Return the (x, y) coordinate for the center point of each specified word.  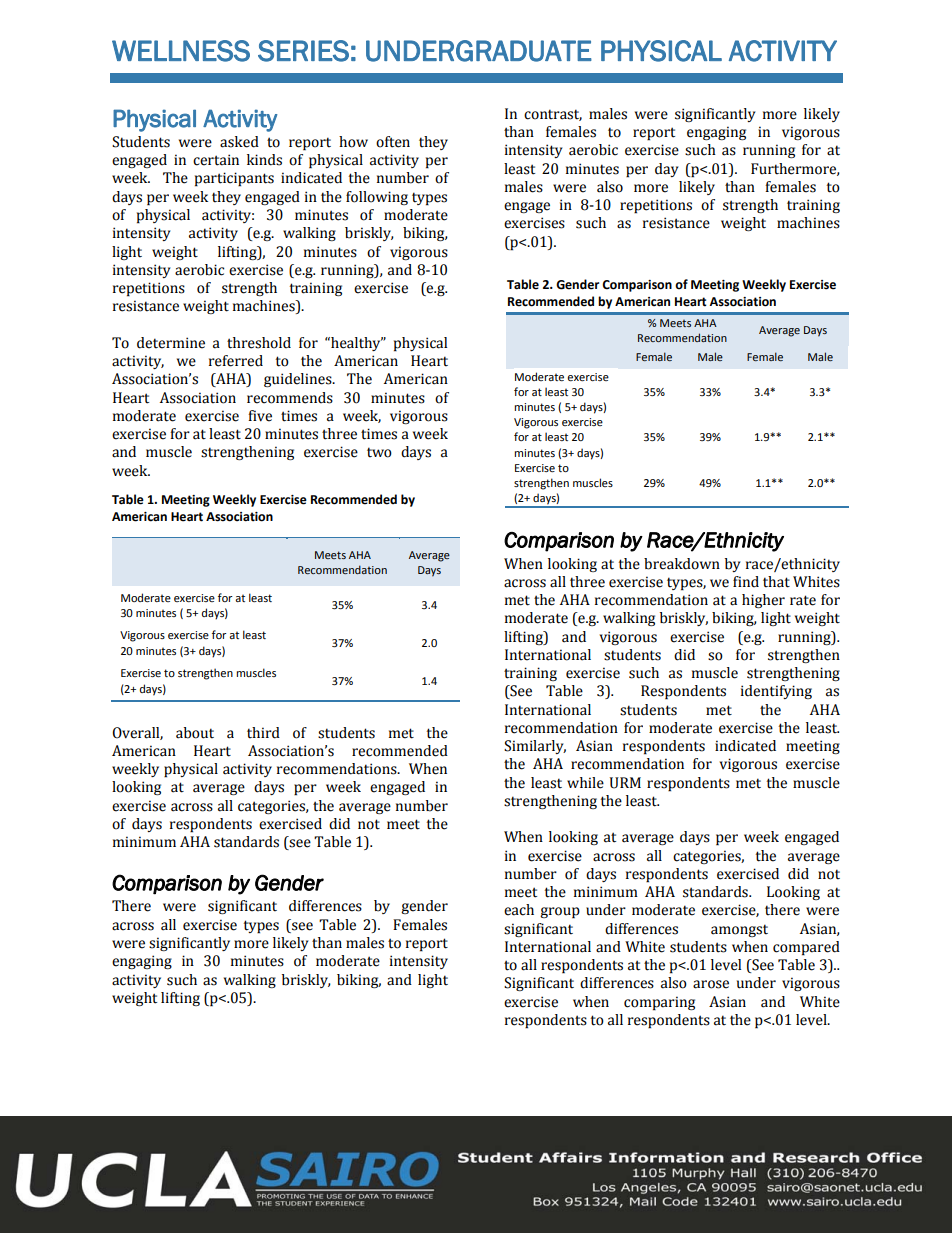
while (585, 783)
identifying (776, 692)
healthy (356, 344)
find (746, 582)
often (393, 142)
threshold (259, 343)
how (353, 142)
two (379, 452)
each (519, 910)
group (560, 913)
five (260, 416)
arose (711, 984)
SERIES (303, 51)
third (263, 733)
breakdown (682, 564)
